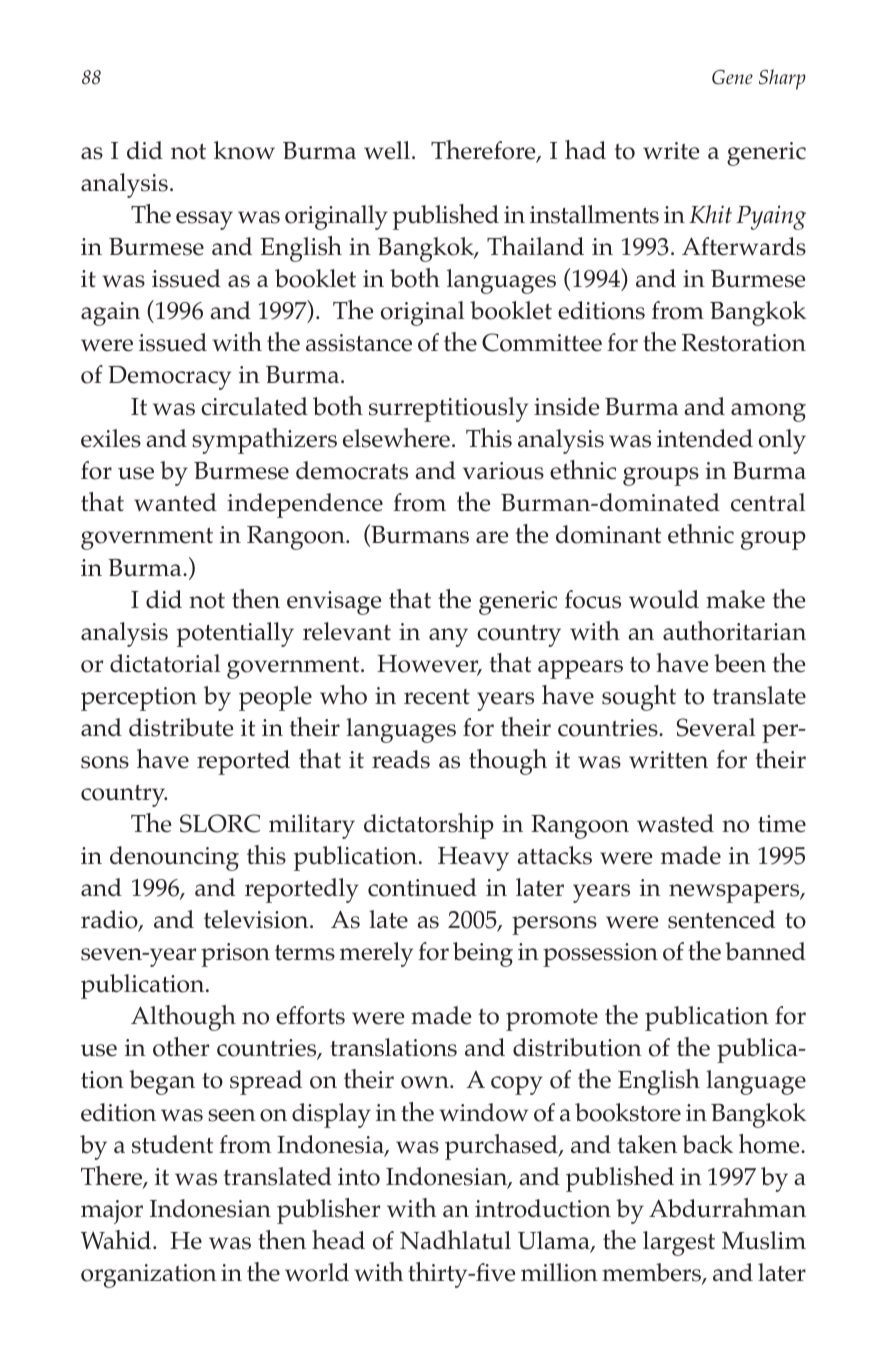 This document has width=887, height=1372. What do you see at coordinates (165, 663) in the document?
I see `dictatorial` at bounding box center [165, 663].
